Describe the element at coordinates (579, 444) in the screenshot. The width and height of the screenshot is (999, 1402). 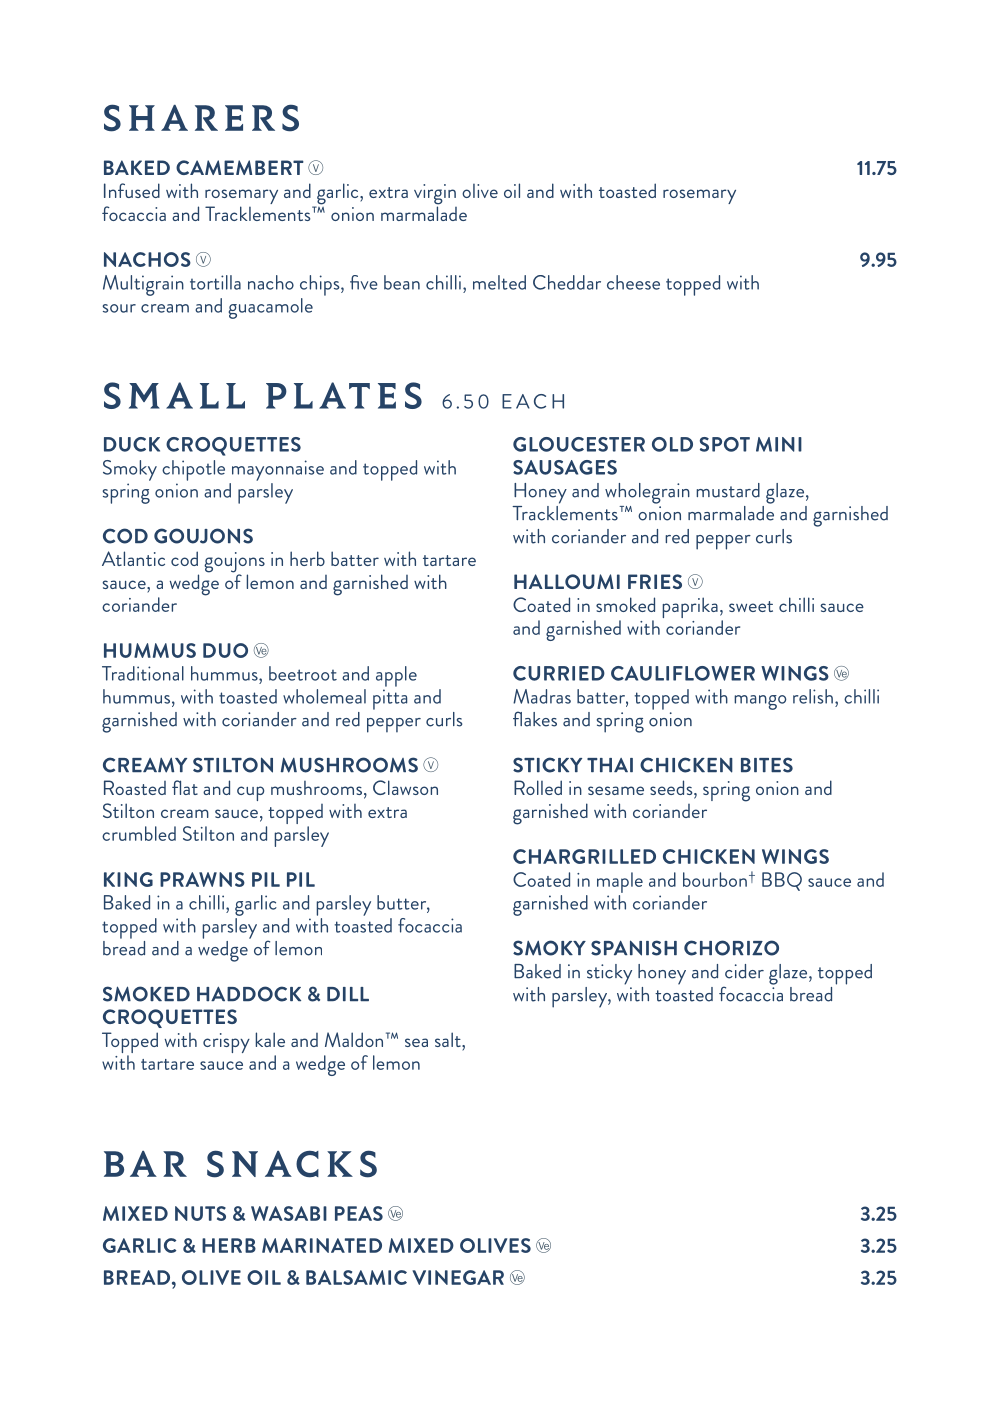
I see `GLOUCESTER` at that location.
